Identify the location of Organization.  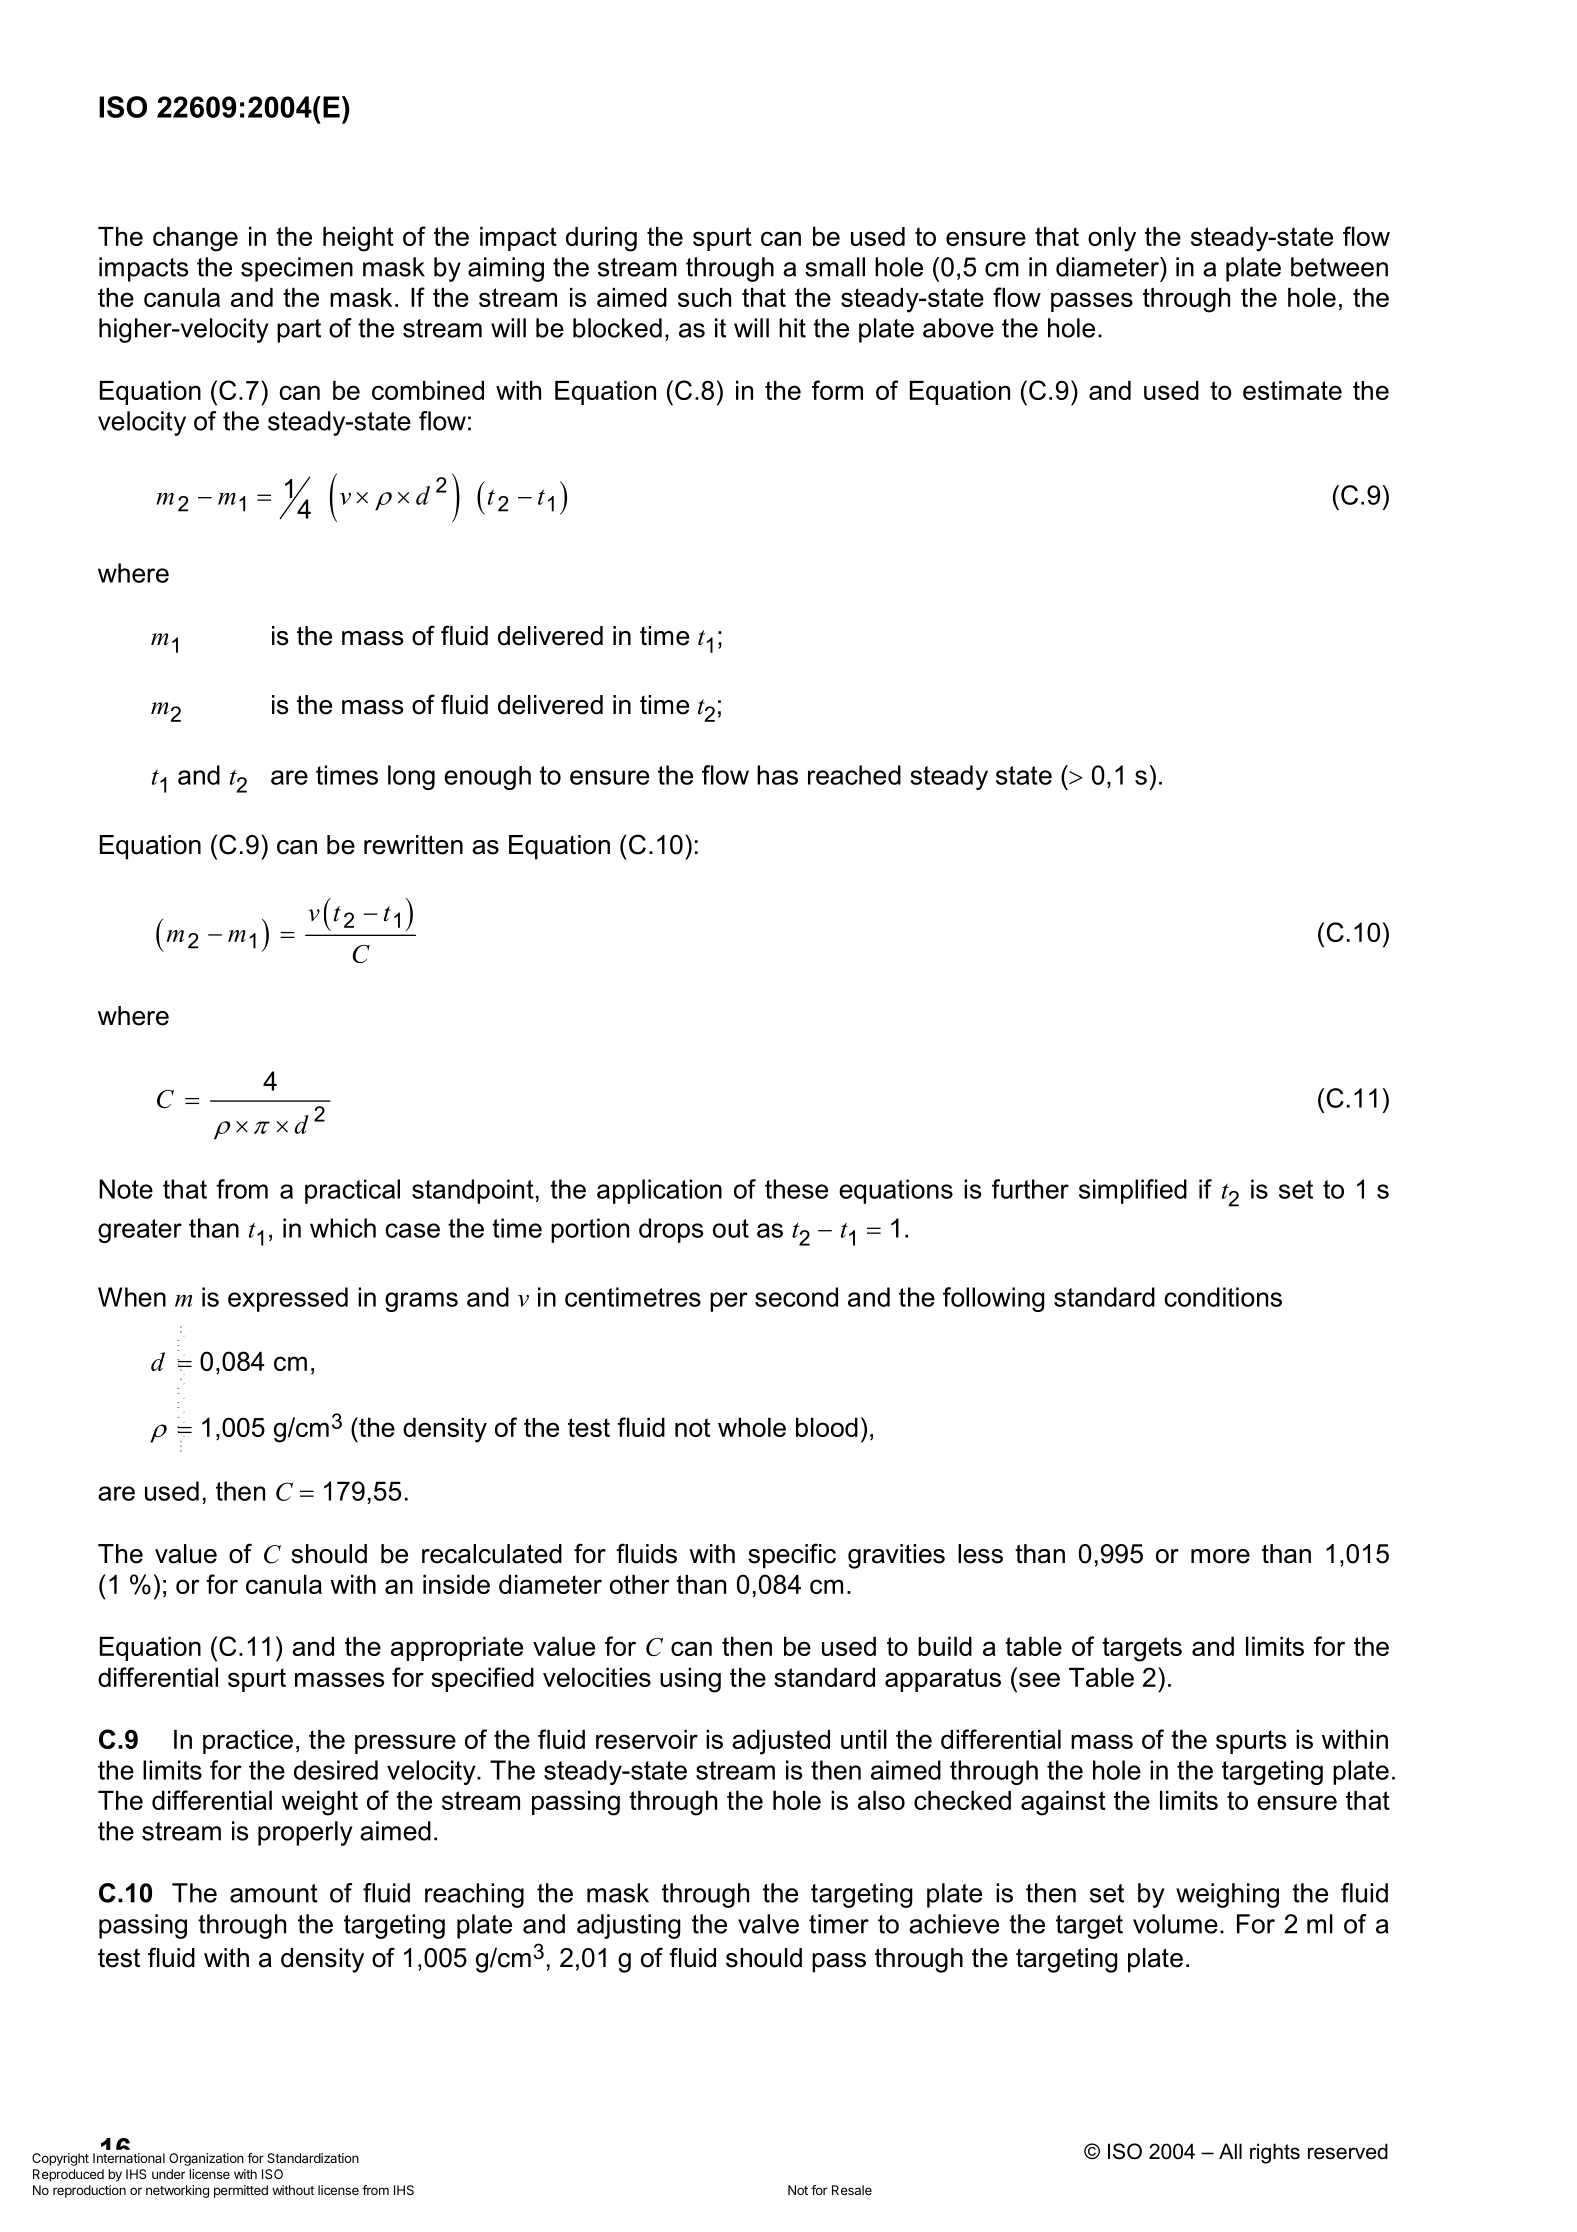
(206, 2159).
